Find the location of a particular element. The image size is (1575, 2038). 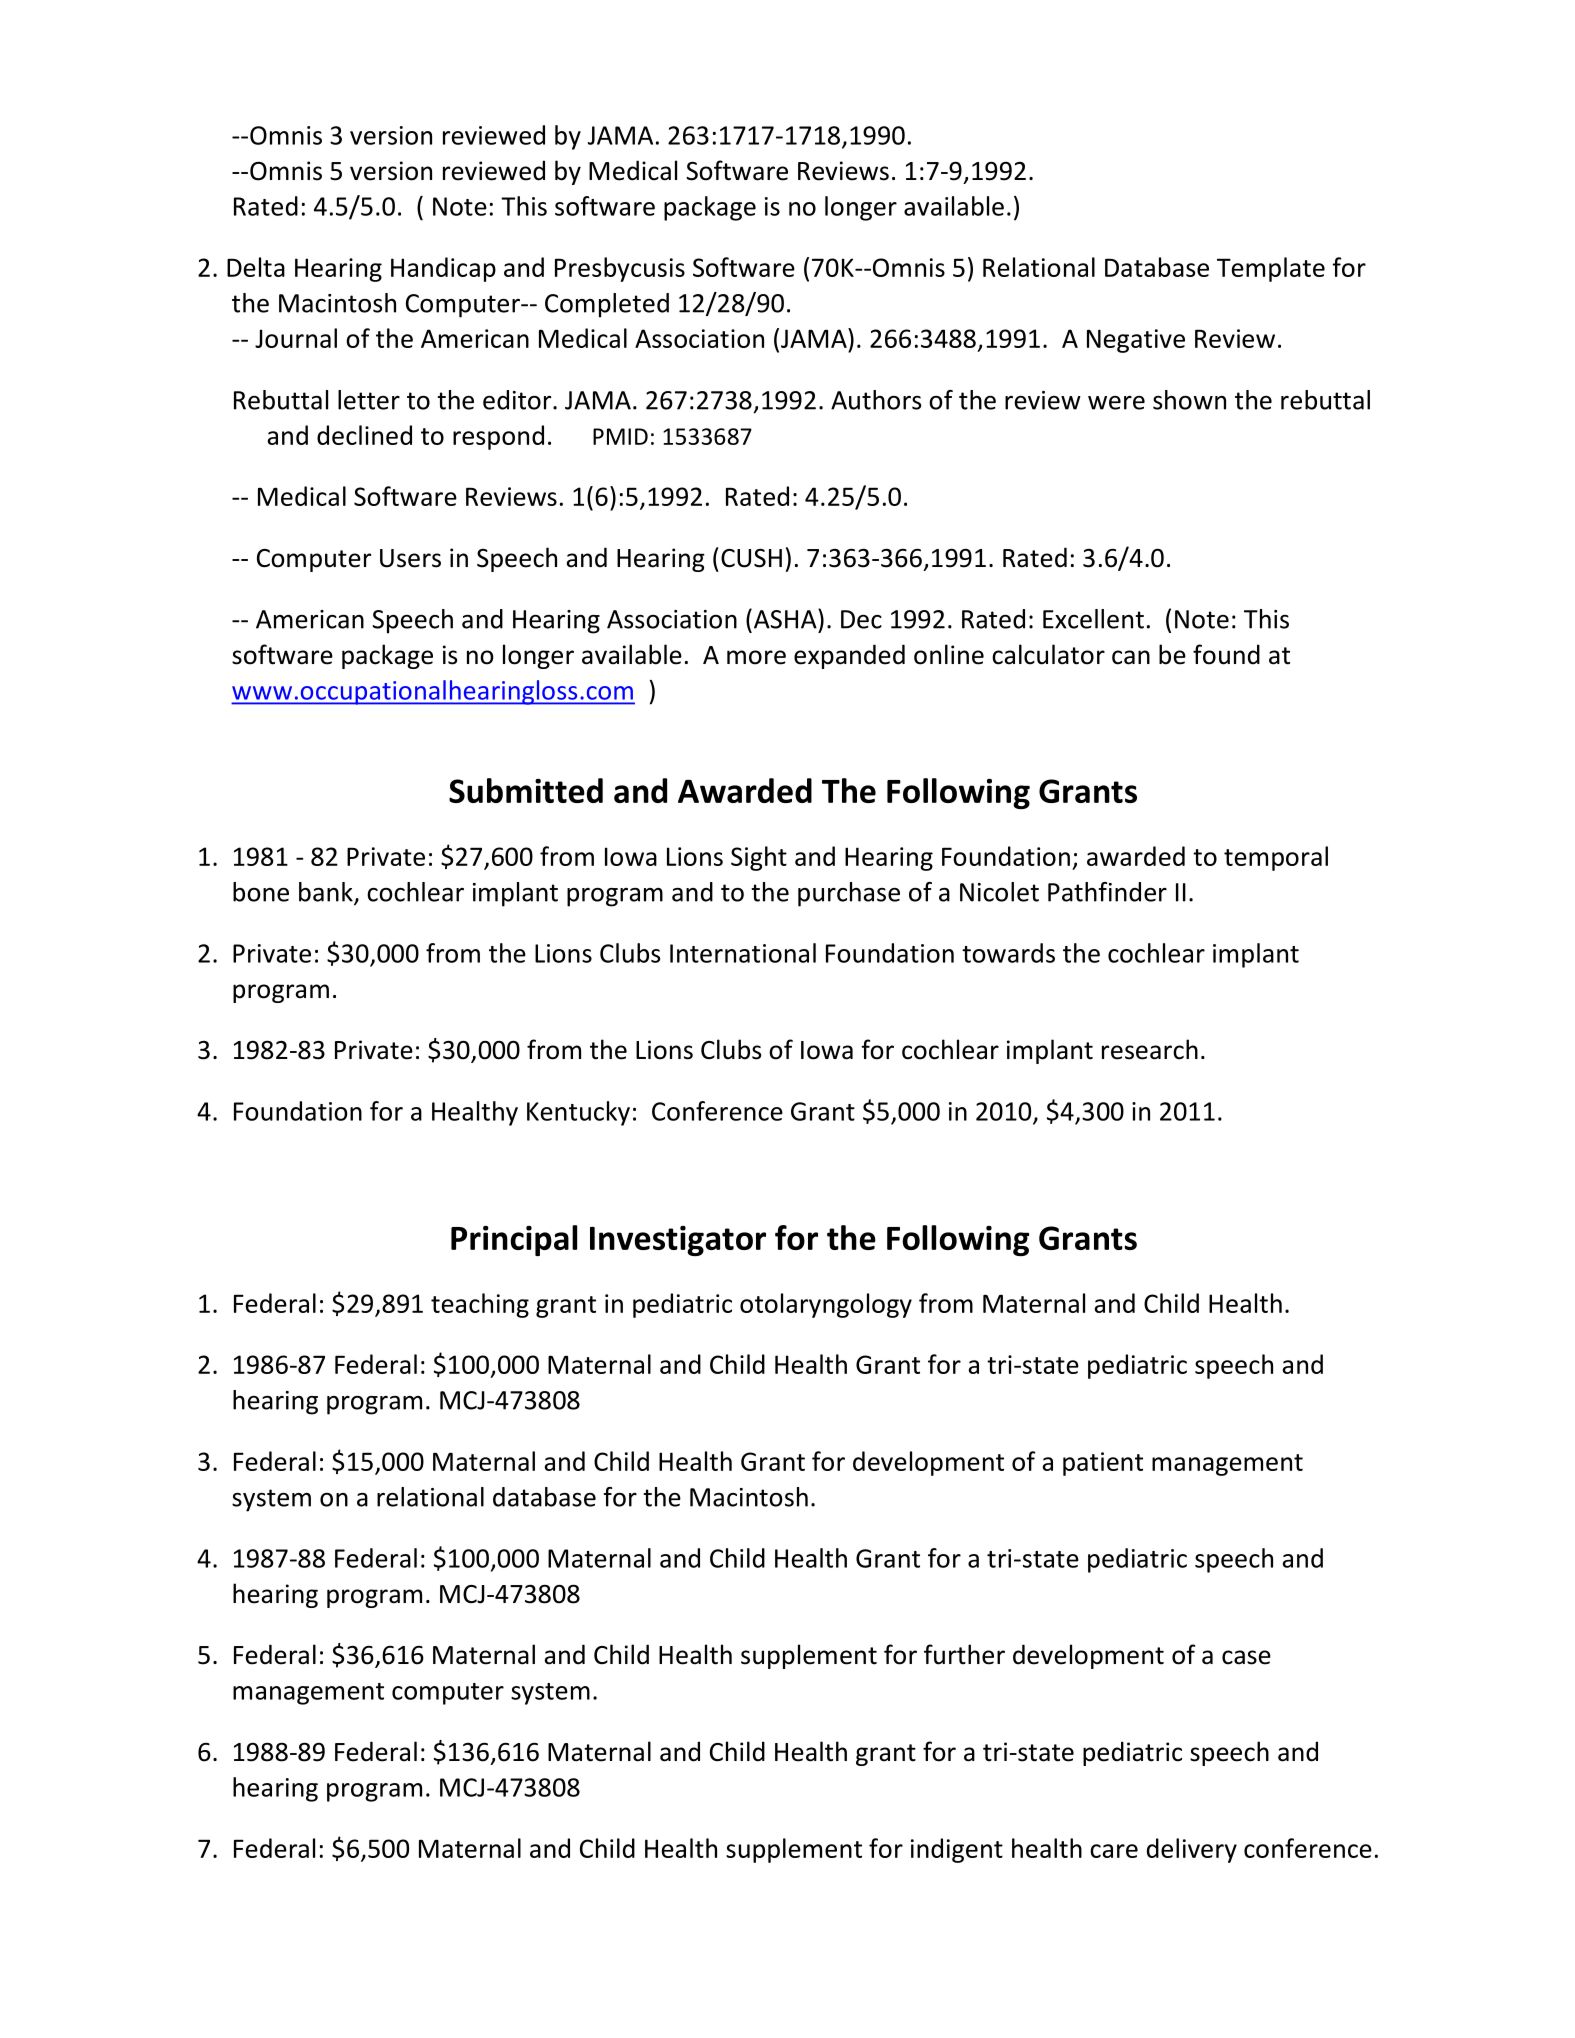

Pathfinder is located at coordinates (1107, 892).
